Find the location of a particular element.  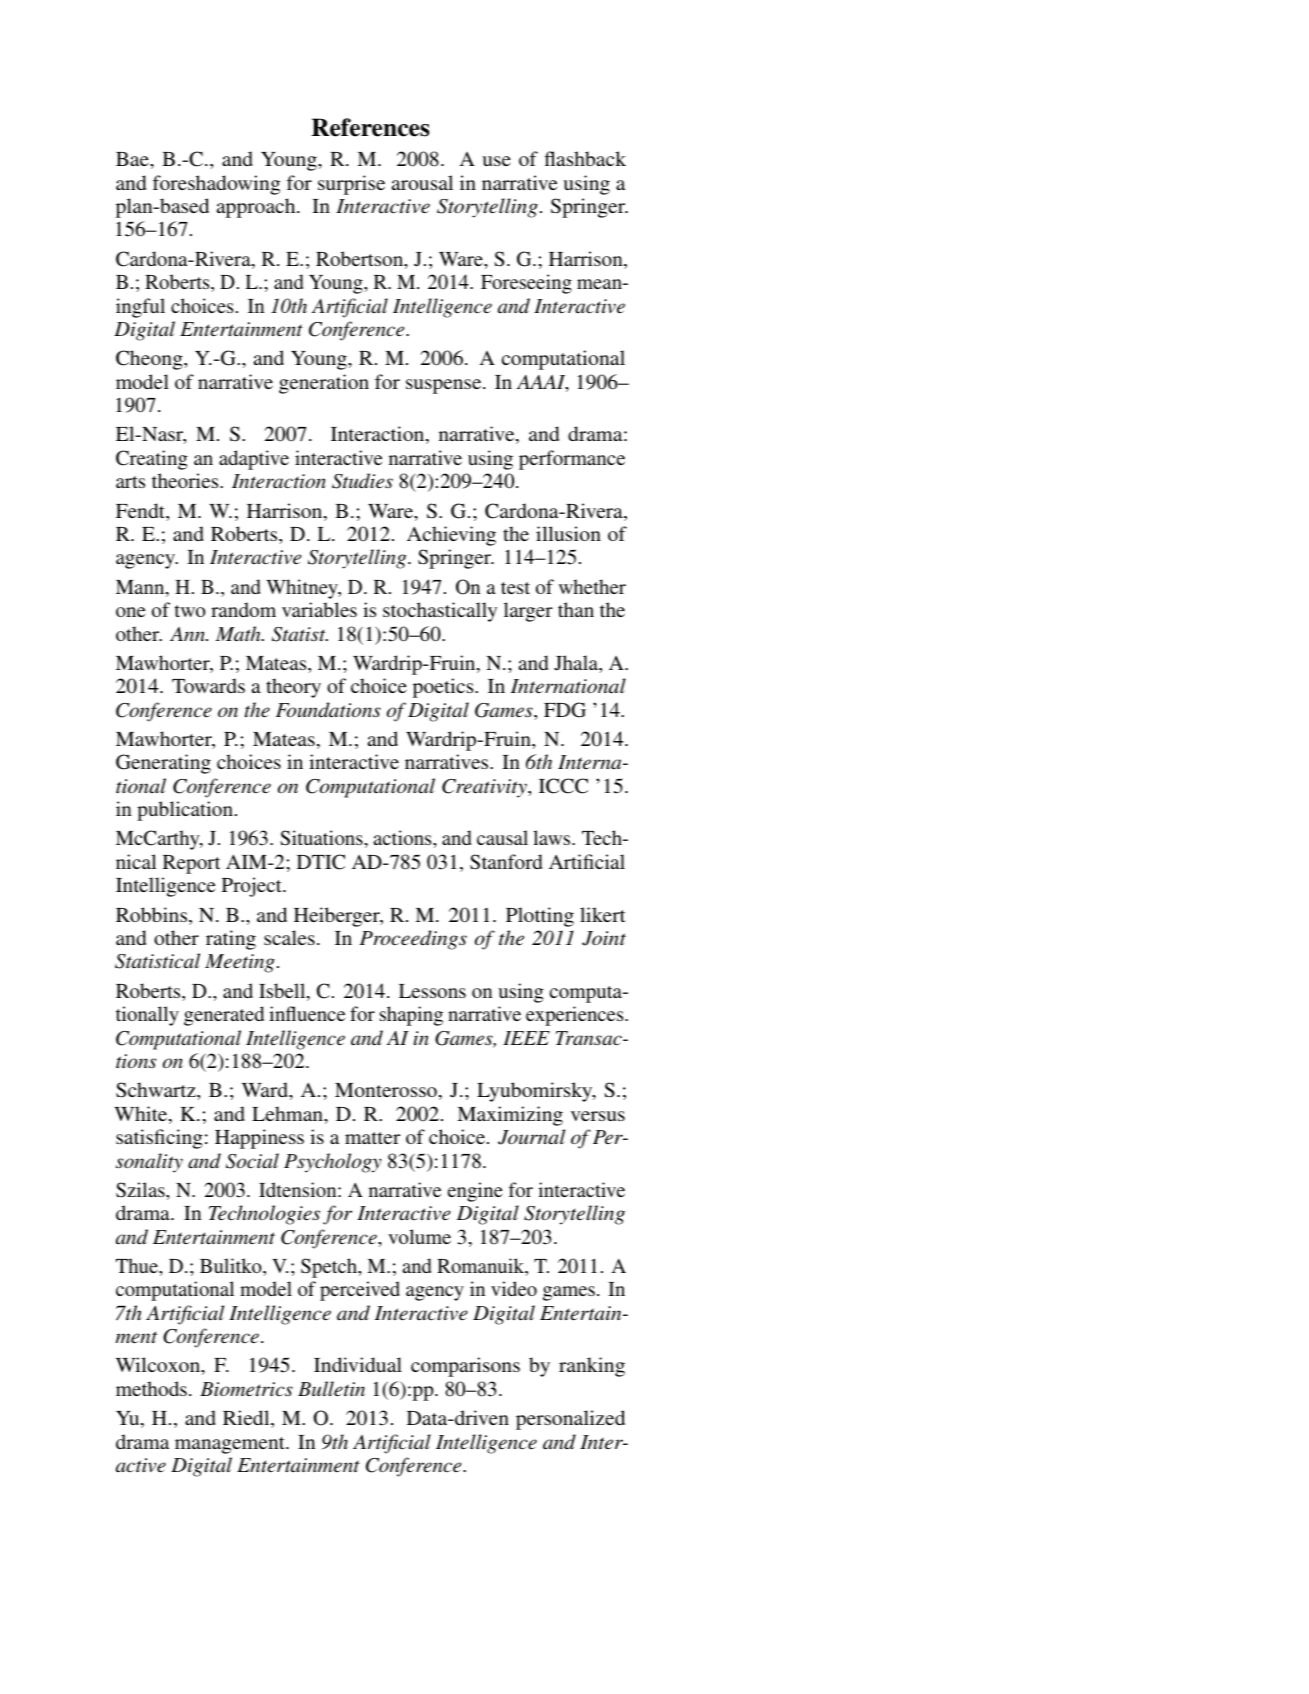

foreshadowing is located at coordinates (216, 185).
